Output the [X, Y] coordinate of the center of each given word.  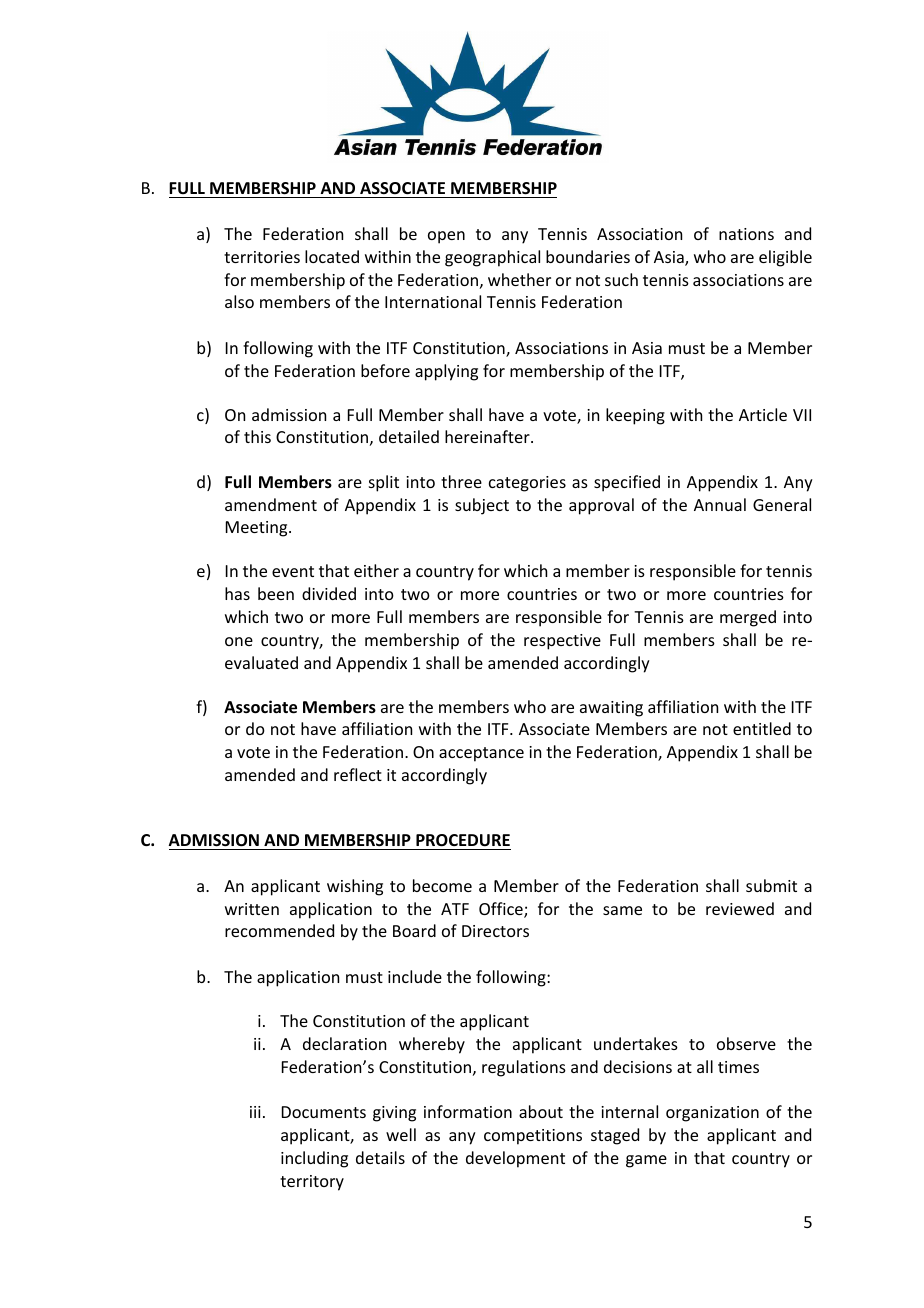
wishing [355, 887]
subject [482, 506]
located [332, 256]
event [293, 571]
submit [771, 885]
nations [746, 234]
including [314, 1159]
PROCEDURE [462, 842]
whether [519, 279]
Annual [720, 504]
